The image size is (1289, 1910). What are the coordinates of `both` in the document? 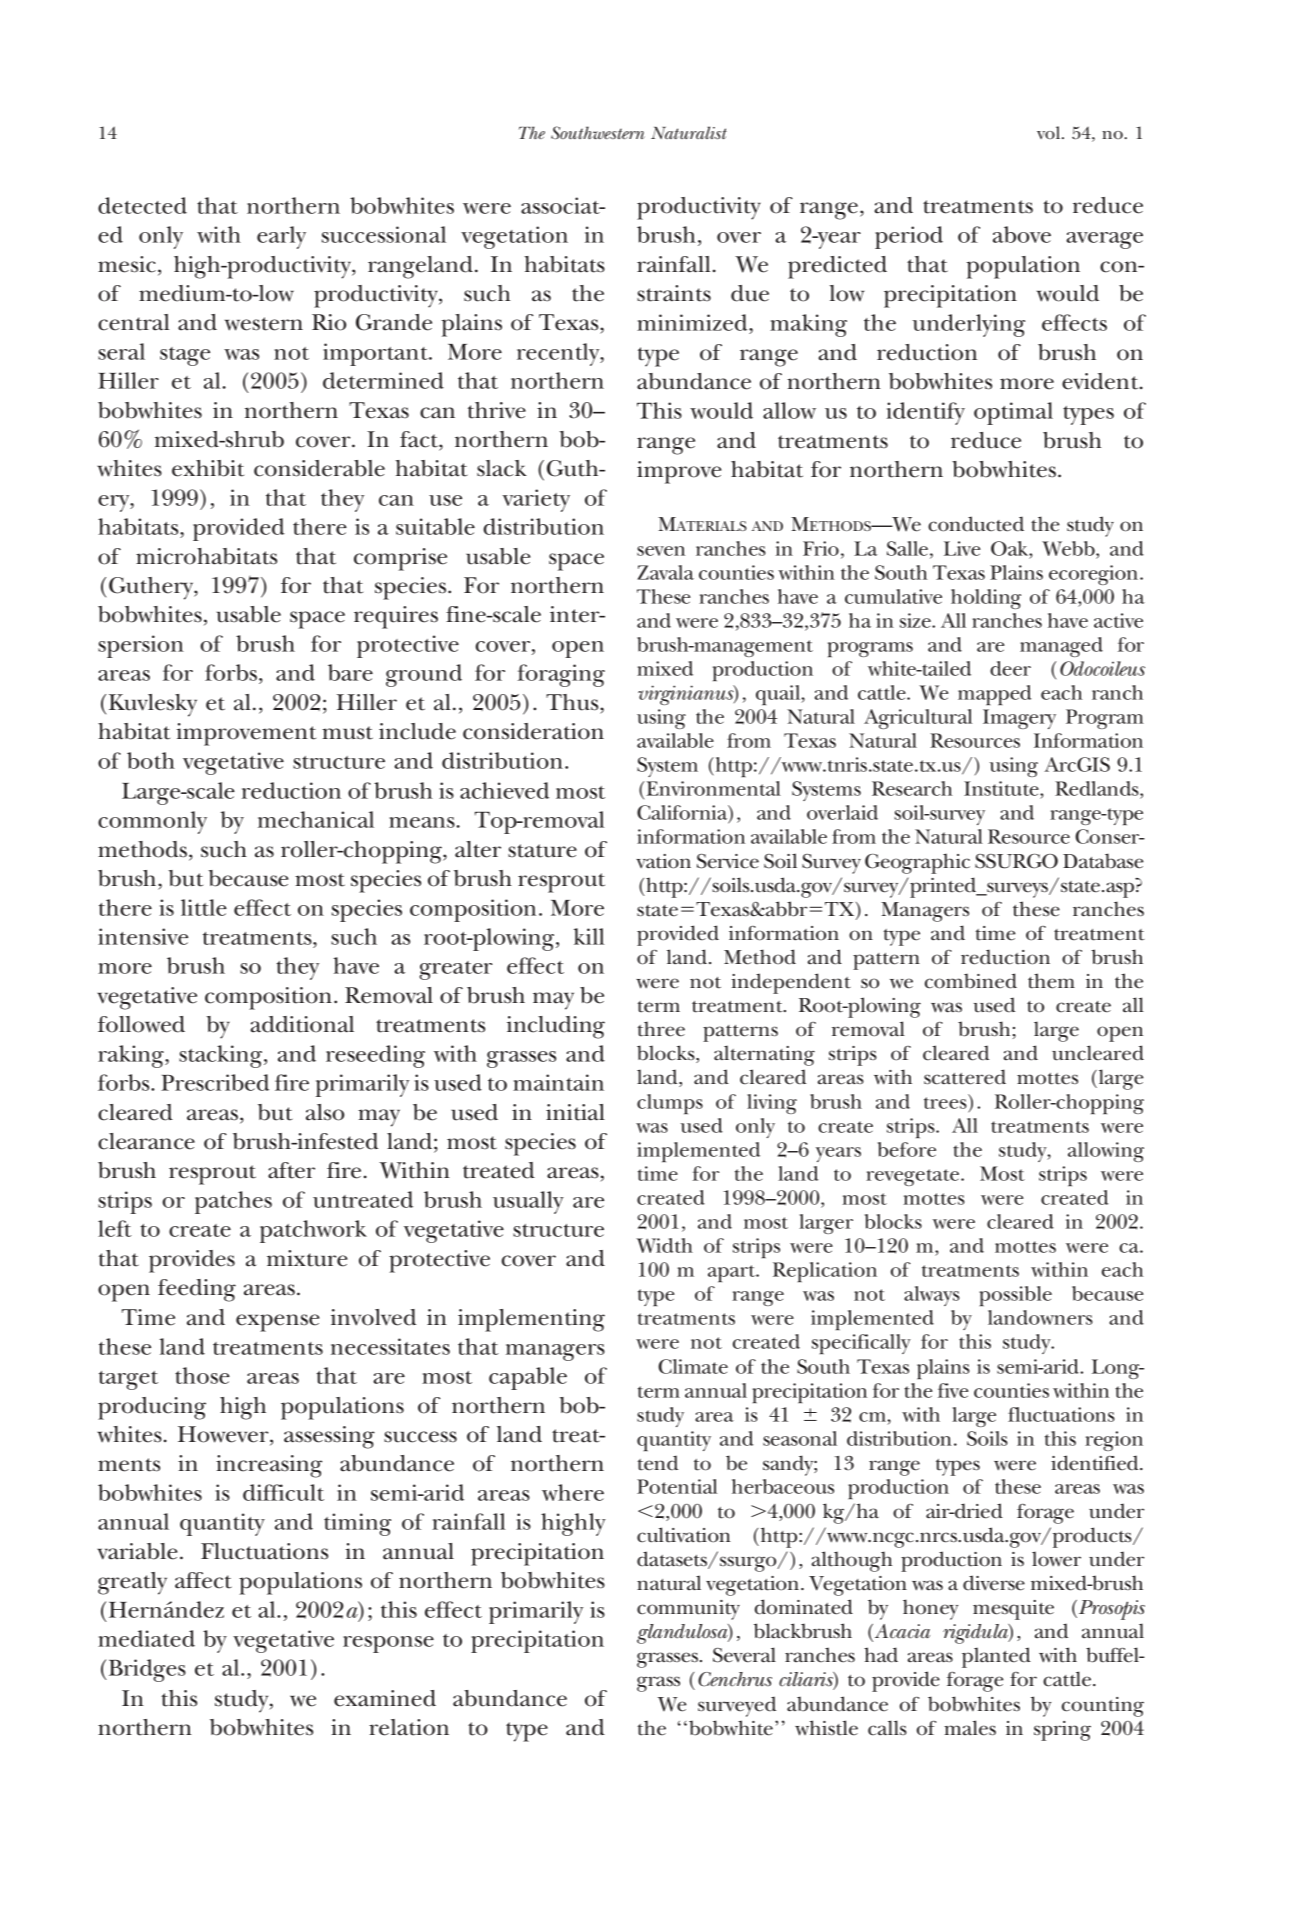 It's located at (151, 760).
